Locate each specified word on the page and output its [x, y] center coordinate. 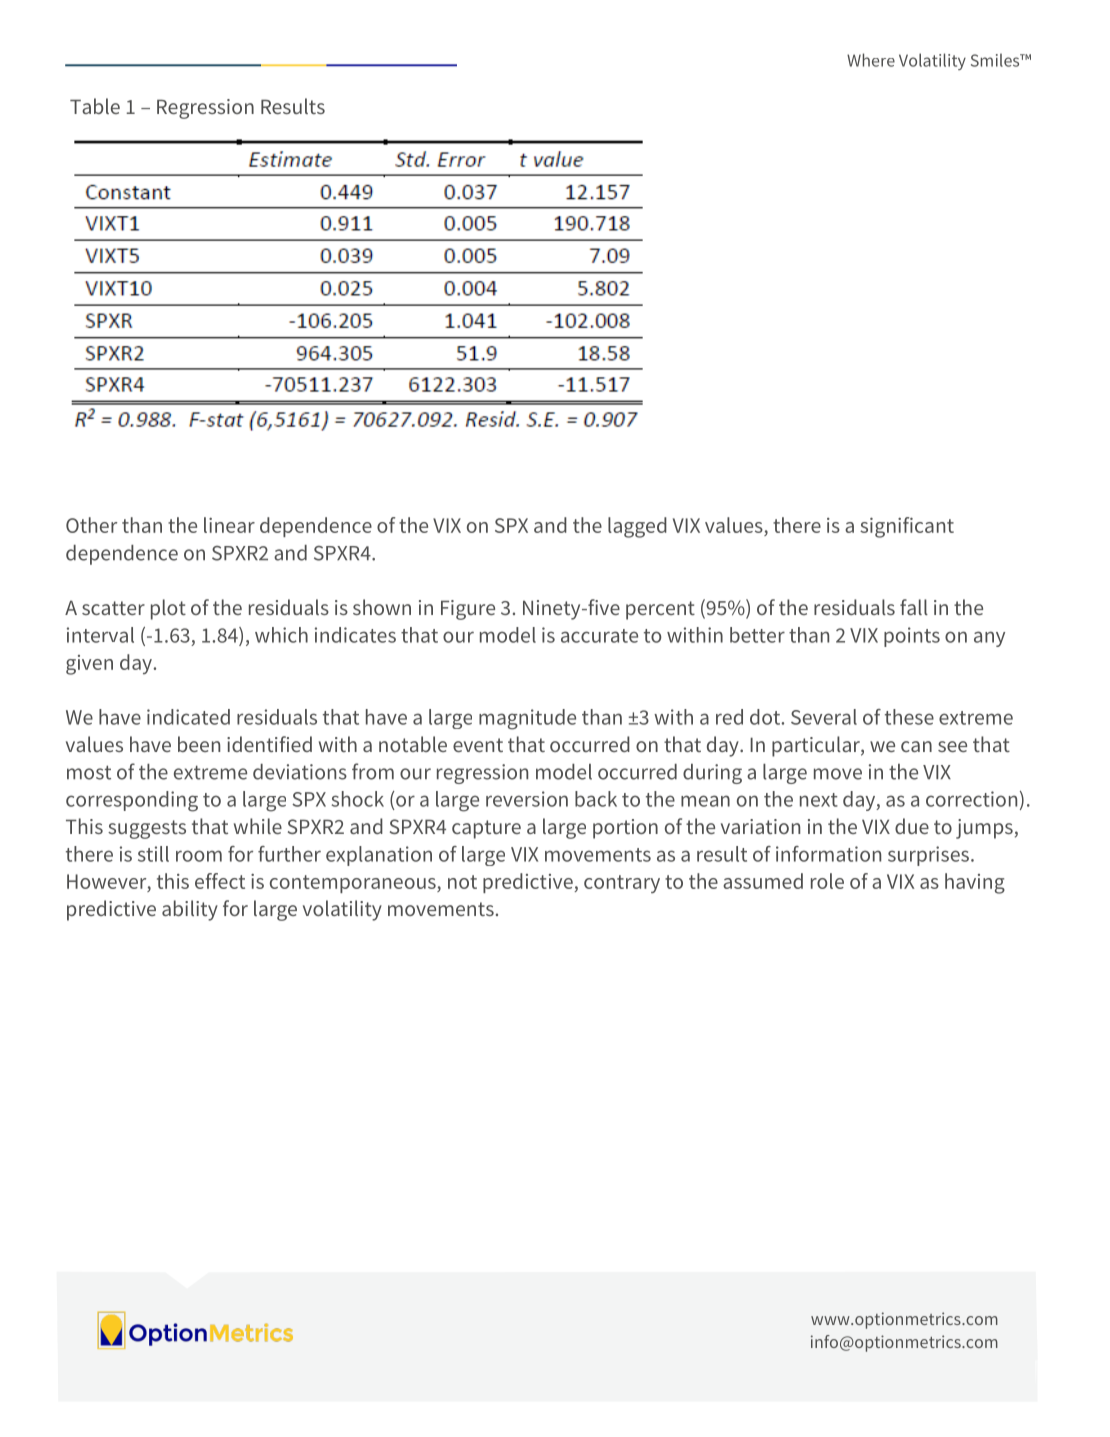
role [827, 881]
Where [871, 60]
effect [220, 881]
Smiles [996, 60]
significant [907, 527]
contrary [622, 884]
